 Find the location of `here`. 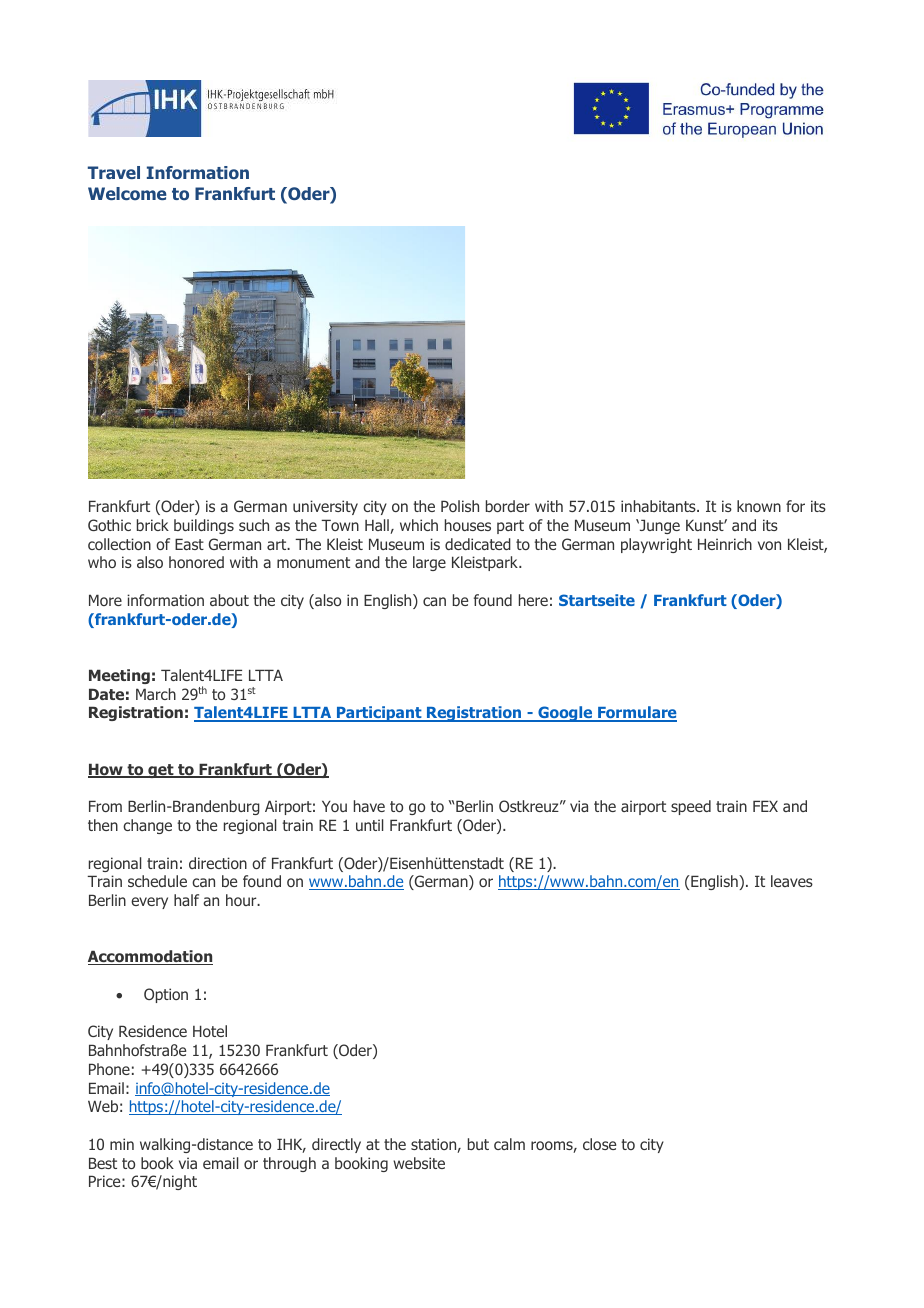

here is located at coordinates (533, 600).
